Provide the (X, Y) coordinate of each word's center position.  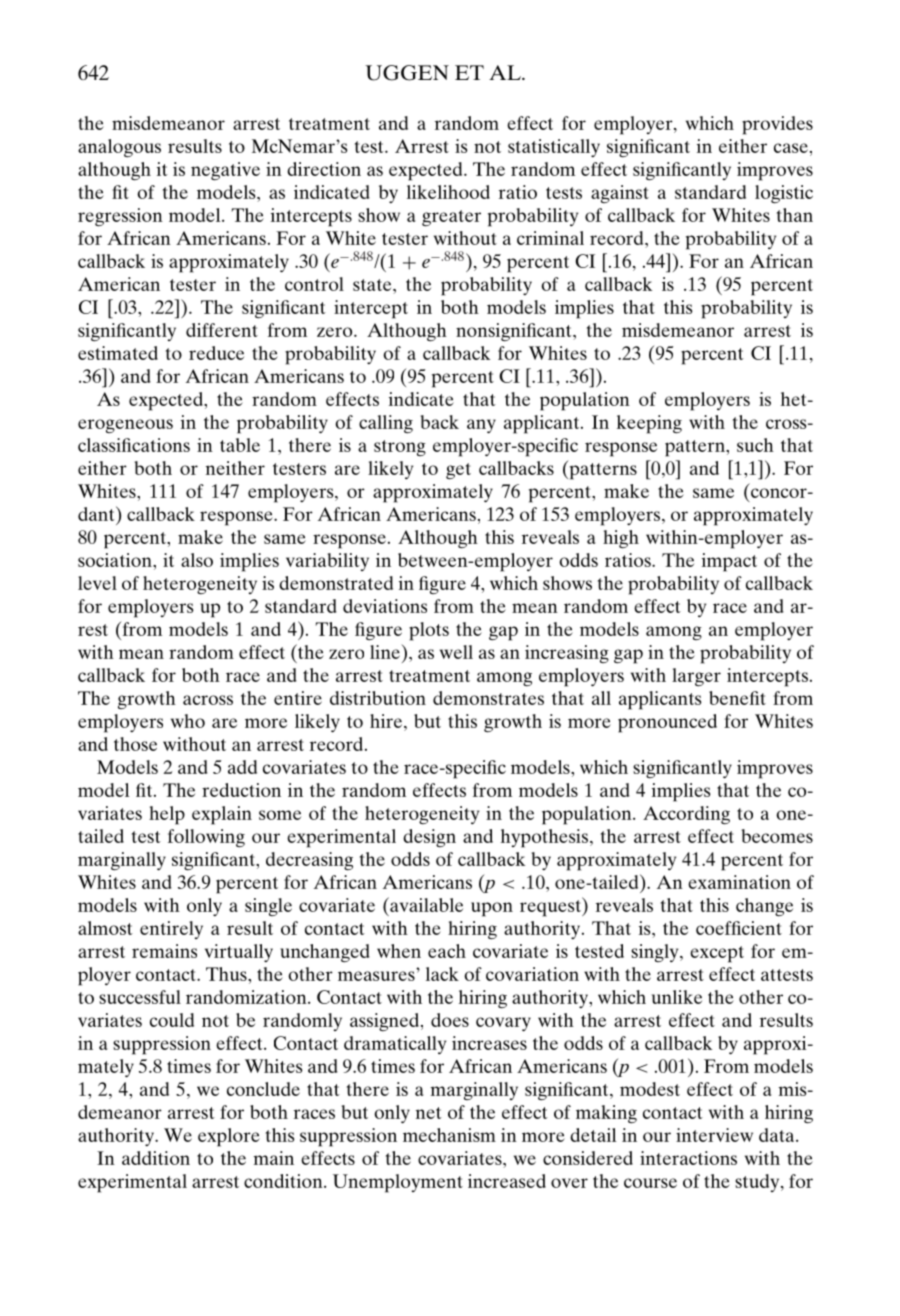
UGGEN (407, 73)
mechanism (449, 1135)
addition (156, 1158)
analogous (119, 148)
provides (777, 125)
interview (714, 1135)
